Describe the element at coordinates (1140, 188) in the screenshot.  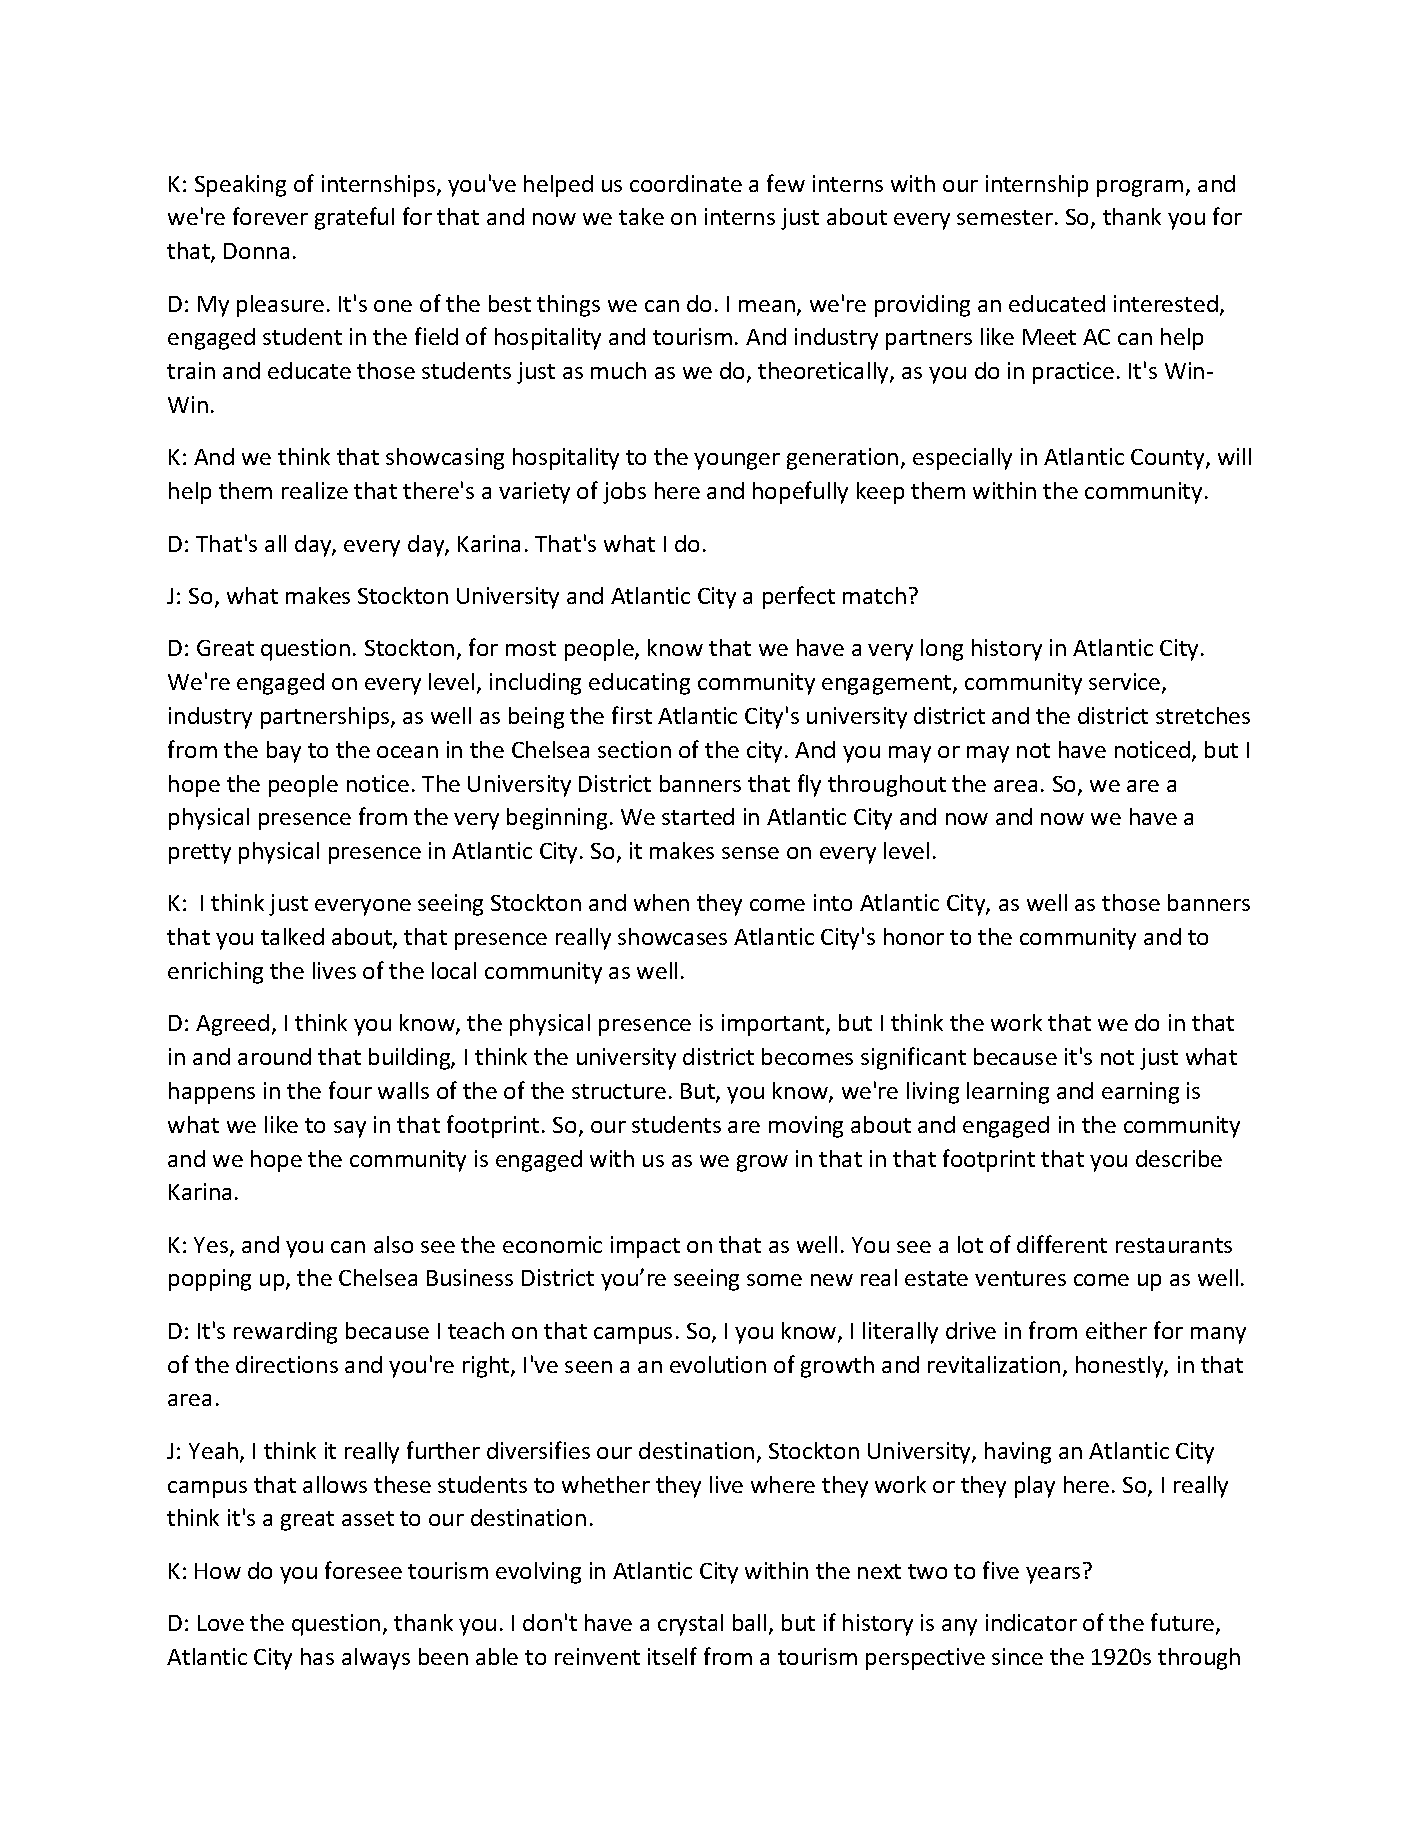
I see `program` at that location.
